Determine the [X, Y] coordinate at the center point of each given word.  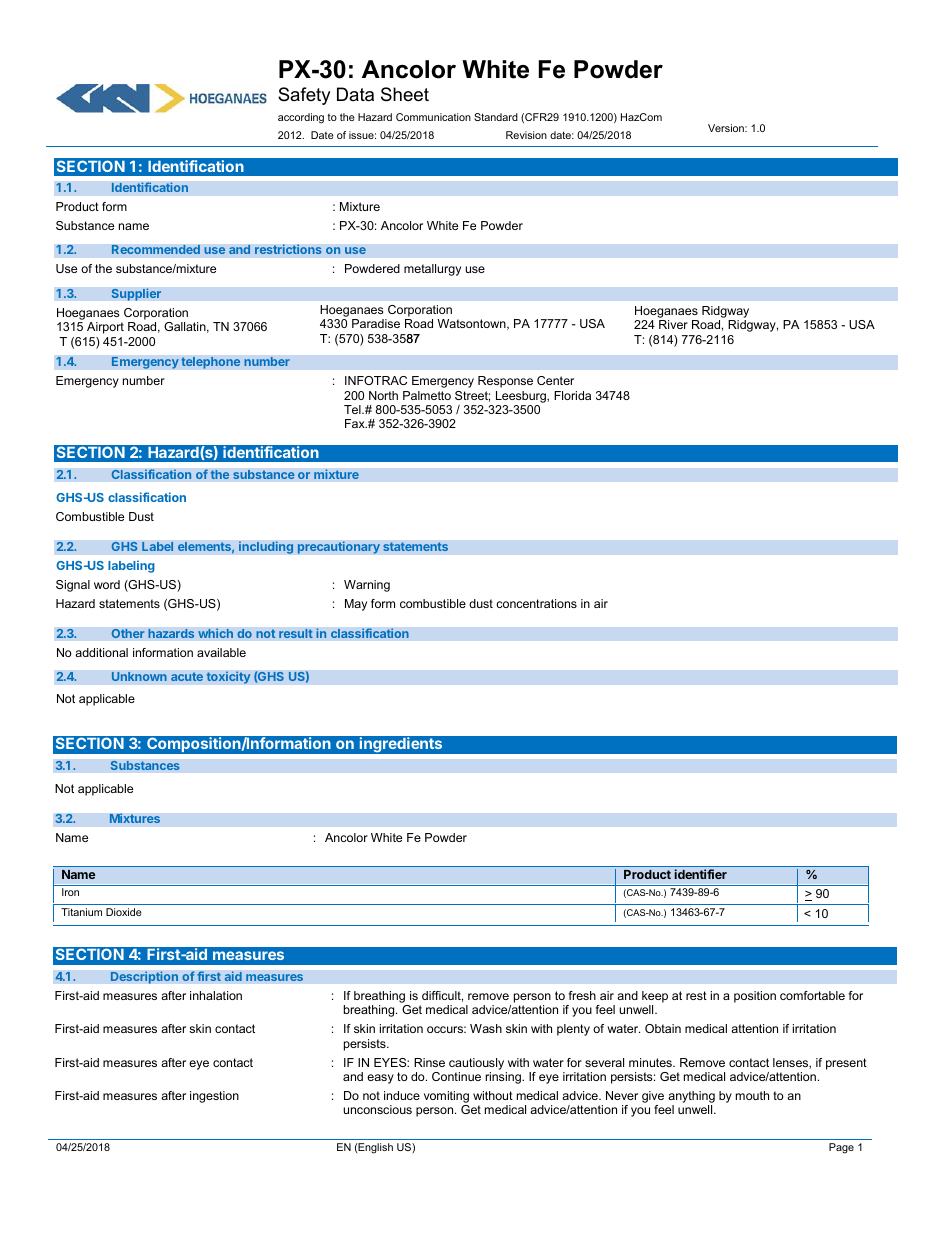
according [301, 118]
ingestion [214, 1097]
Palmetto [427, 395]
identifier [701, 874]
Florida [572, 395]
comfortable [812, 995]
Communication [433, 117]
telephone [211, 362]
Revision [526, 135]
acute [187, 676]
